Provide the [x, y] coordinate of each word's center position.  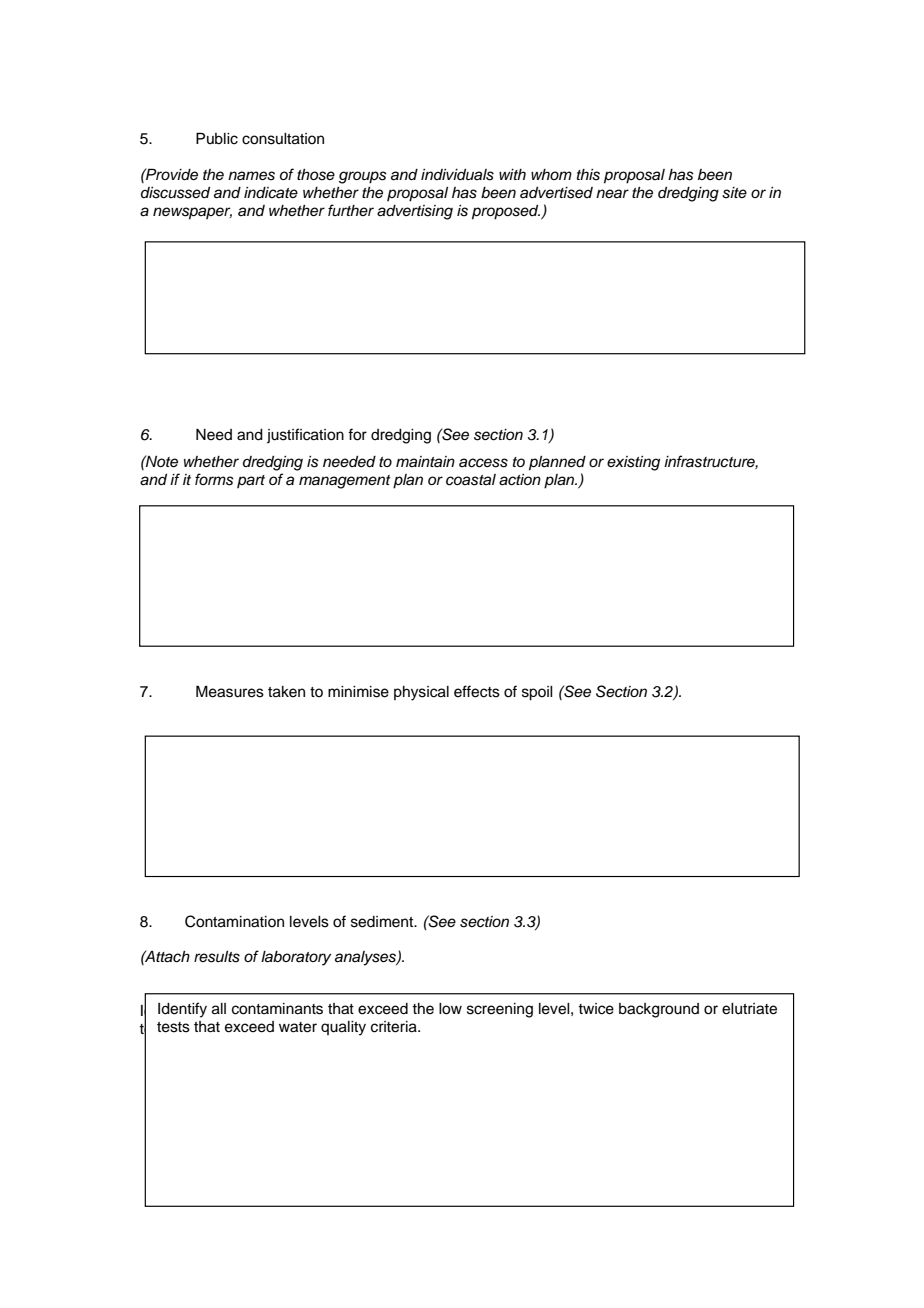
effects [477, 691]
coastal [471, 480]
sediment [383, 922]
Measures [230, 691]
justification [305, 435]
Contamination [234, 921]
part [251, 481]
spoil [537, 693]
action [520, 480]
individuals [457, 175]
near [612, 194]
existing [633, 463]
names [251, 176]
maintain [425, 461]
